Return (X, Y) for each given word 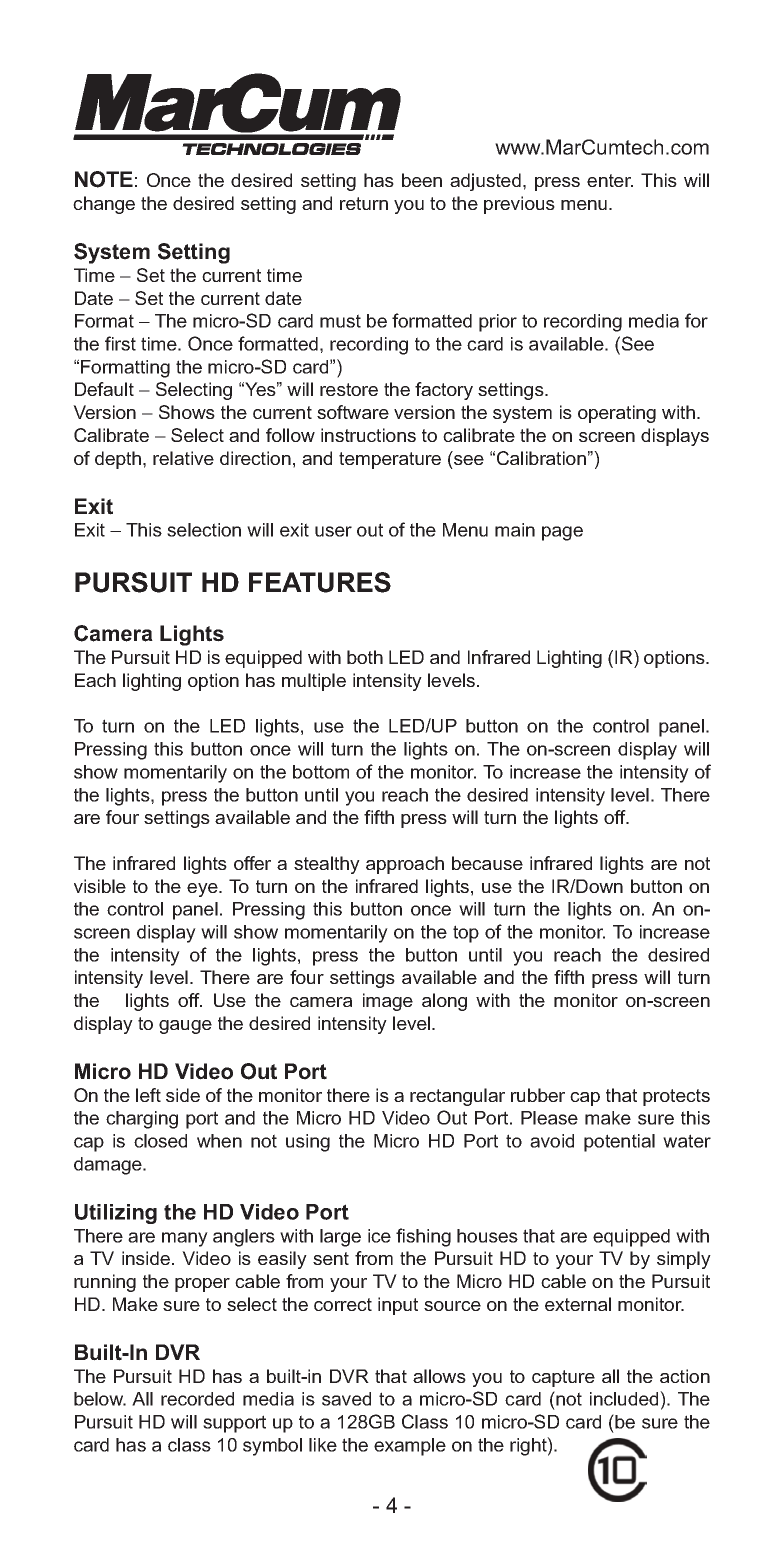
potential (619, 1143)
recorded (197, 1399)
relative (183, 458)
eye (203, 890)
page (562, 533)
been (422, 180)
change (104, 205)
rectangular (457, 1097)
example (410, 1447)
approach (405, 865)
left (148, 1095)
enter (610, 180)
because (487, 863)
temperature (390, 460)
